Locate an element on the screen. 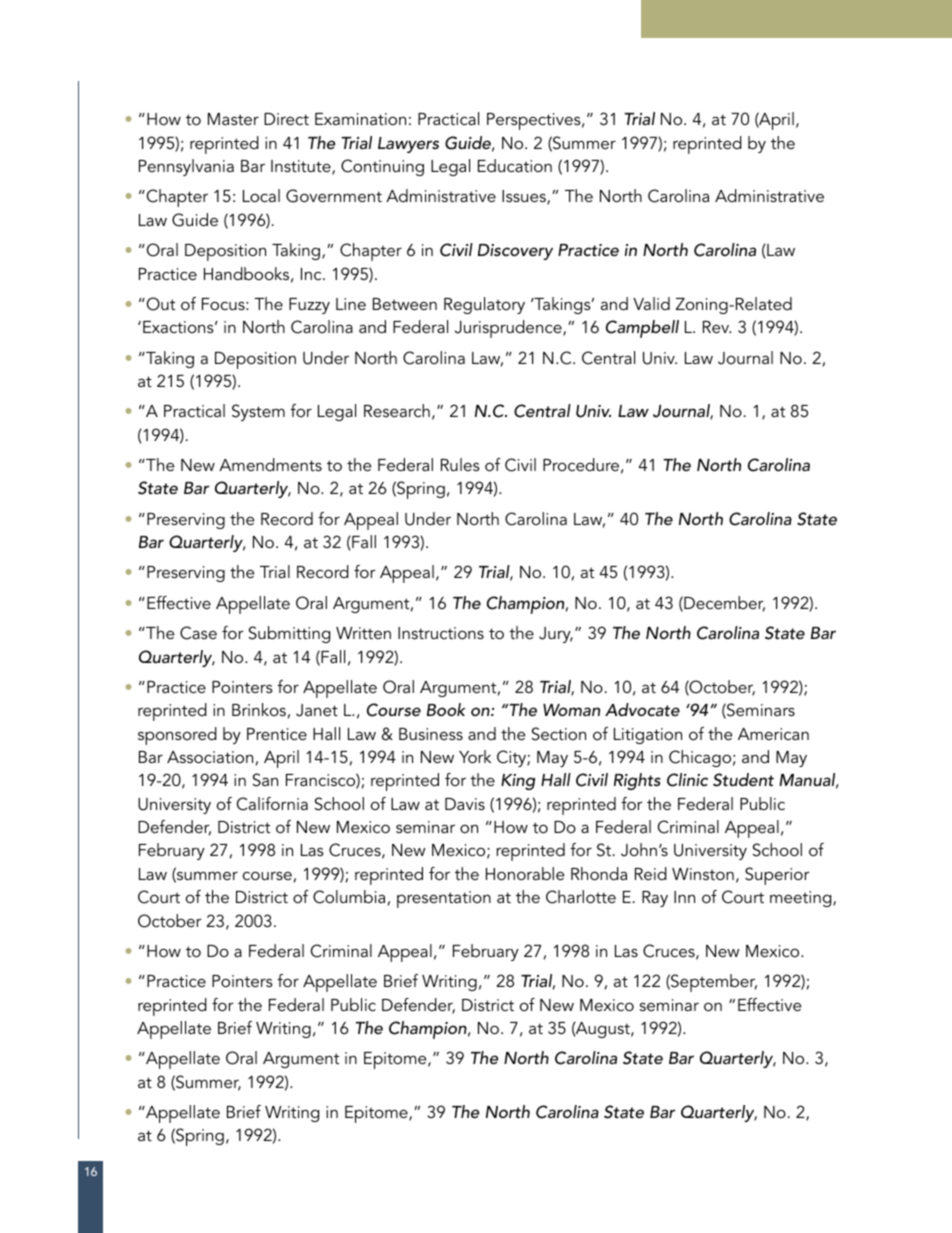  York is located at coordinates (475, 756).
